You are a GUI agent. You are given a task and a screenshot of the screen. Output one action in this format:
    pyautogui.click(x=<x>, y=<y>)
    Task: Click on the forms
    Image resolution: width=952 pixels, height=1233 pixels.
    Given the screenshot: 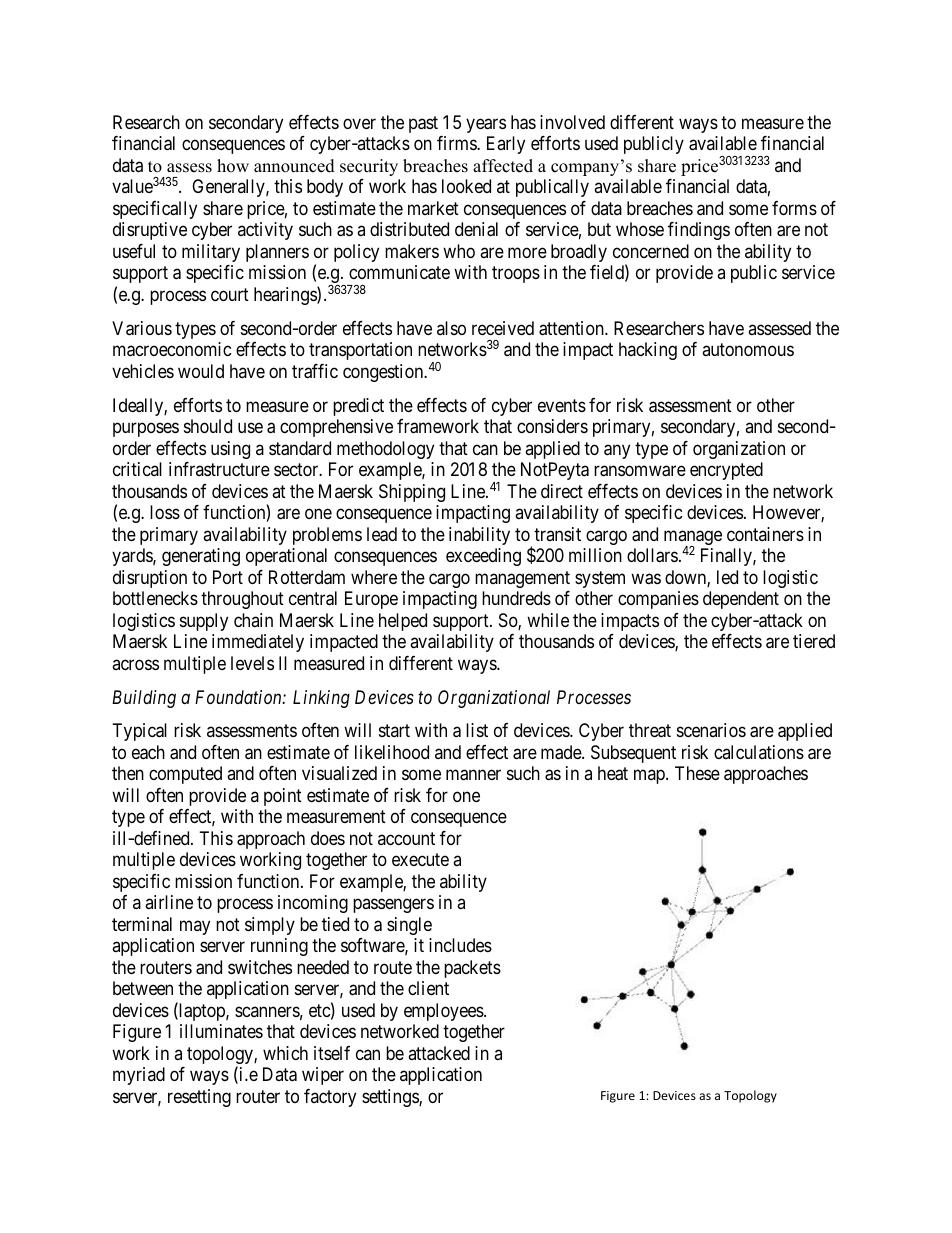 What is the action you would take?
    pyautogui.click(x=794, y=208)
